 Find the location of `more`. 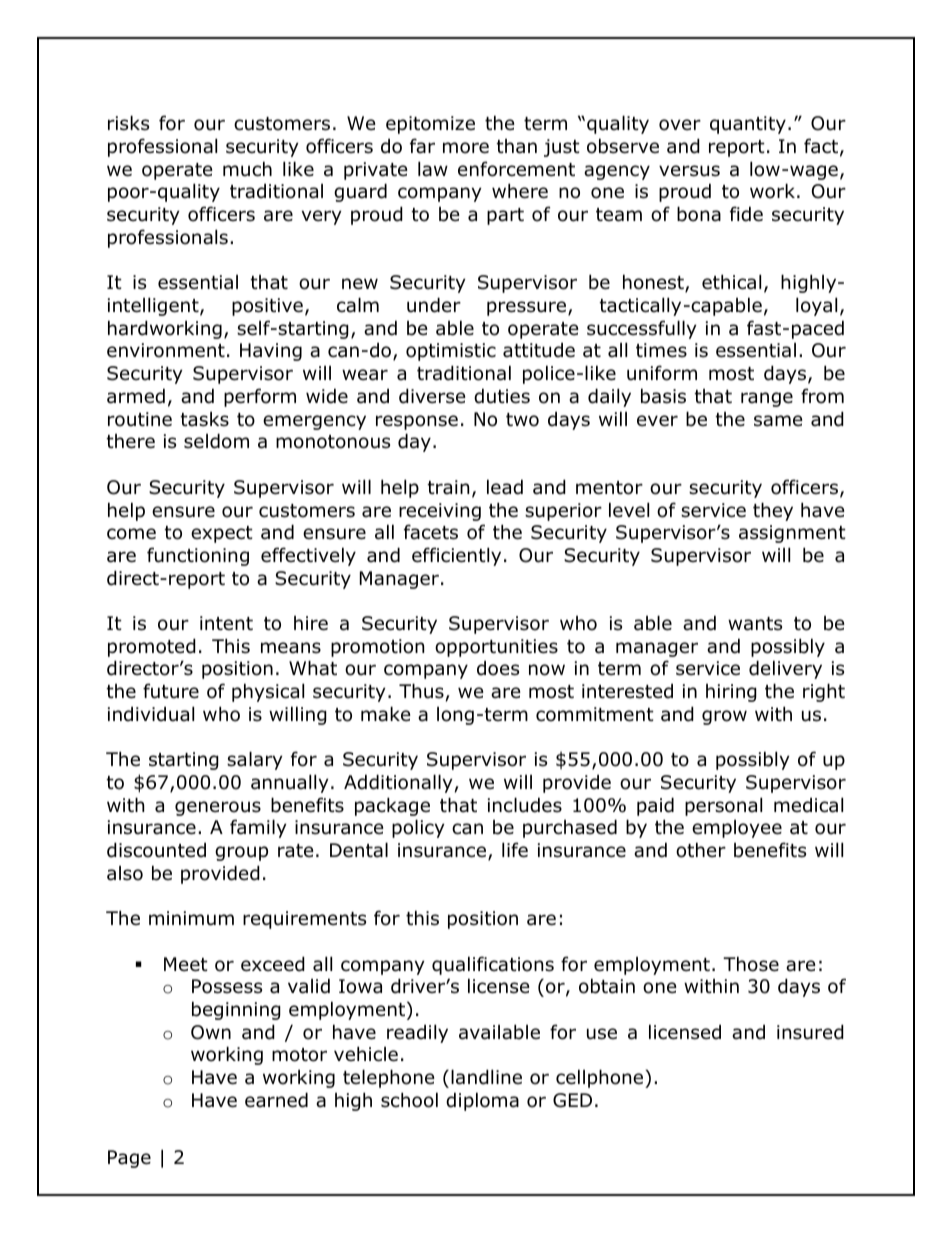

more is located at coordinates (466, 148).
